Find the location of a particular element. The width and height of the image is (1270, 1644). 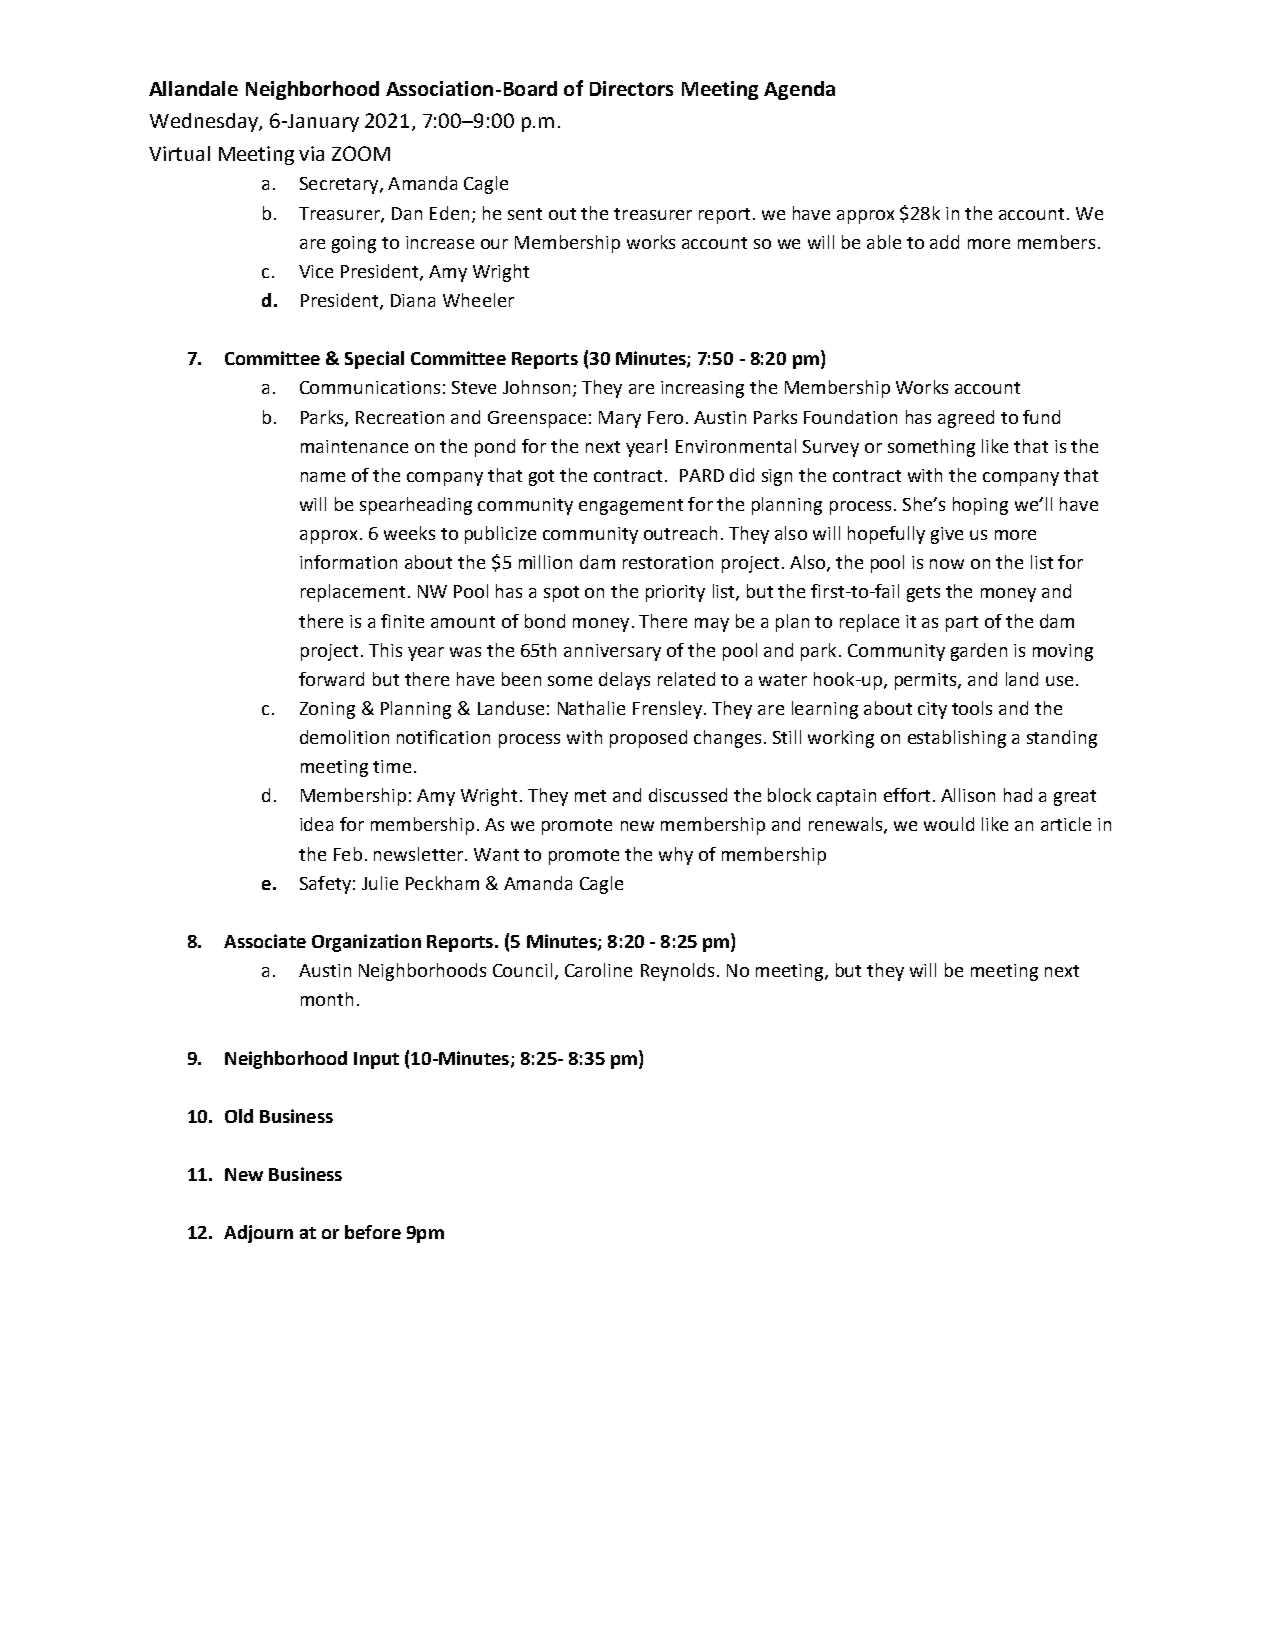

agreed is located at coordinates (966, 419).
